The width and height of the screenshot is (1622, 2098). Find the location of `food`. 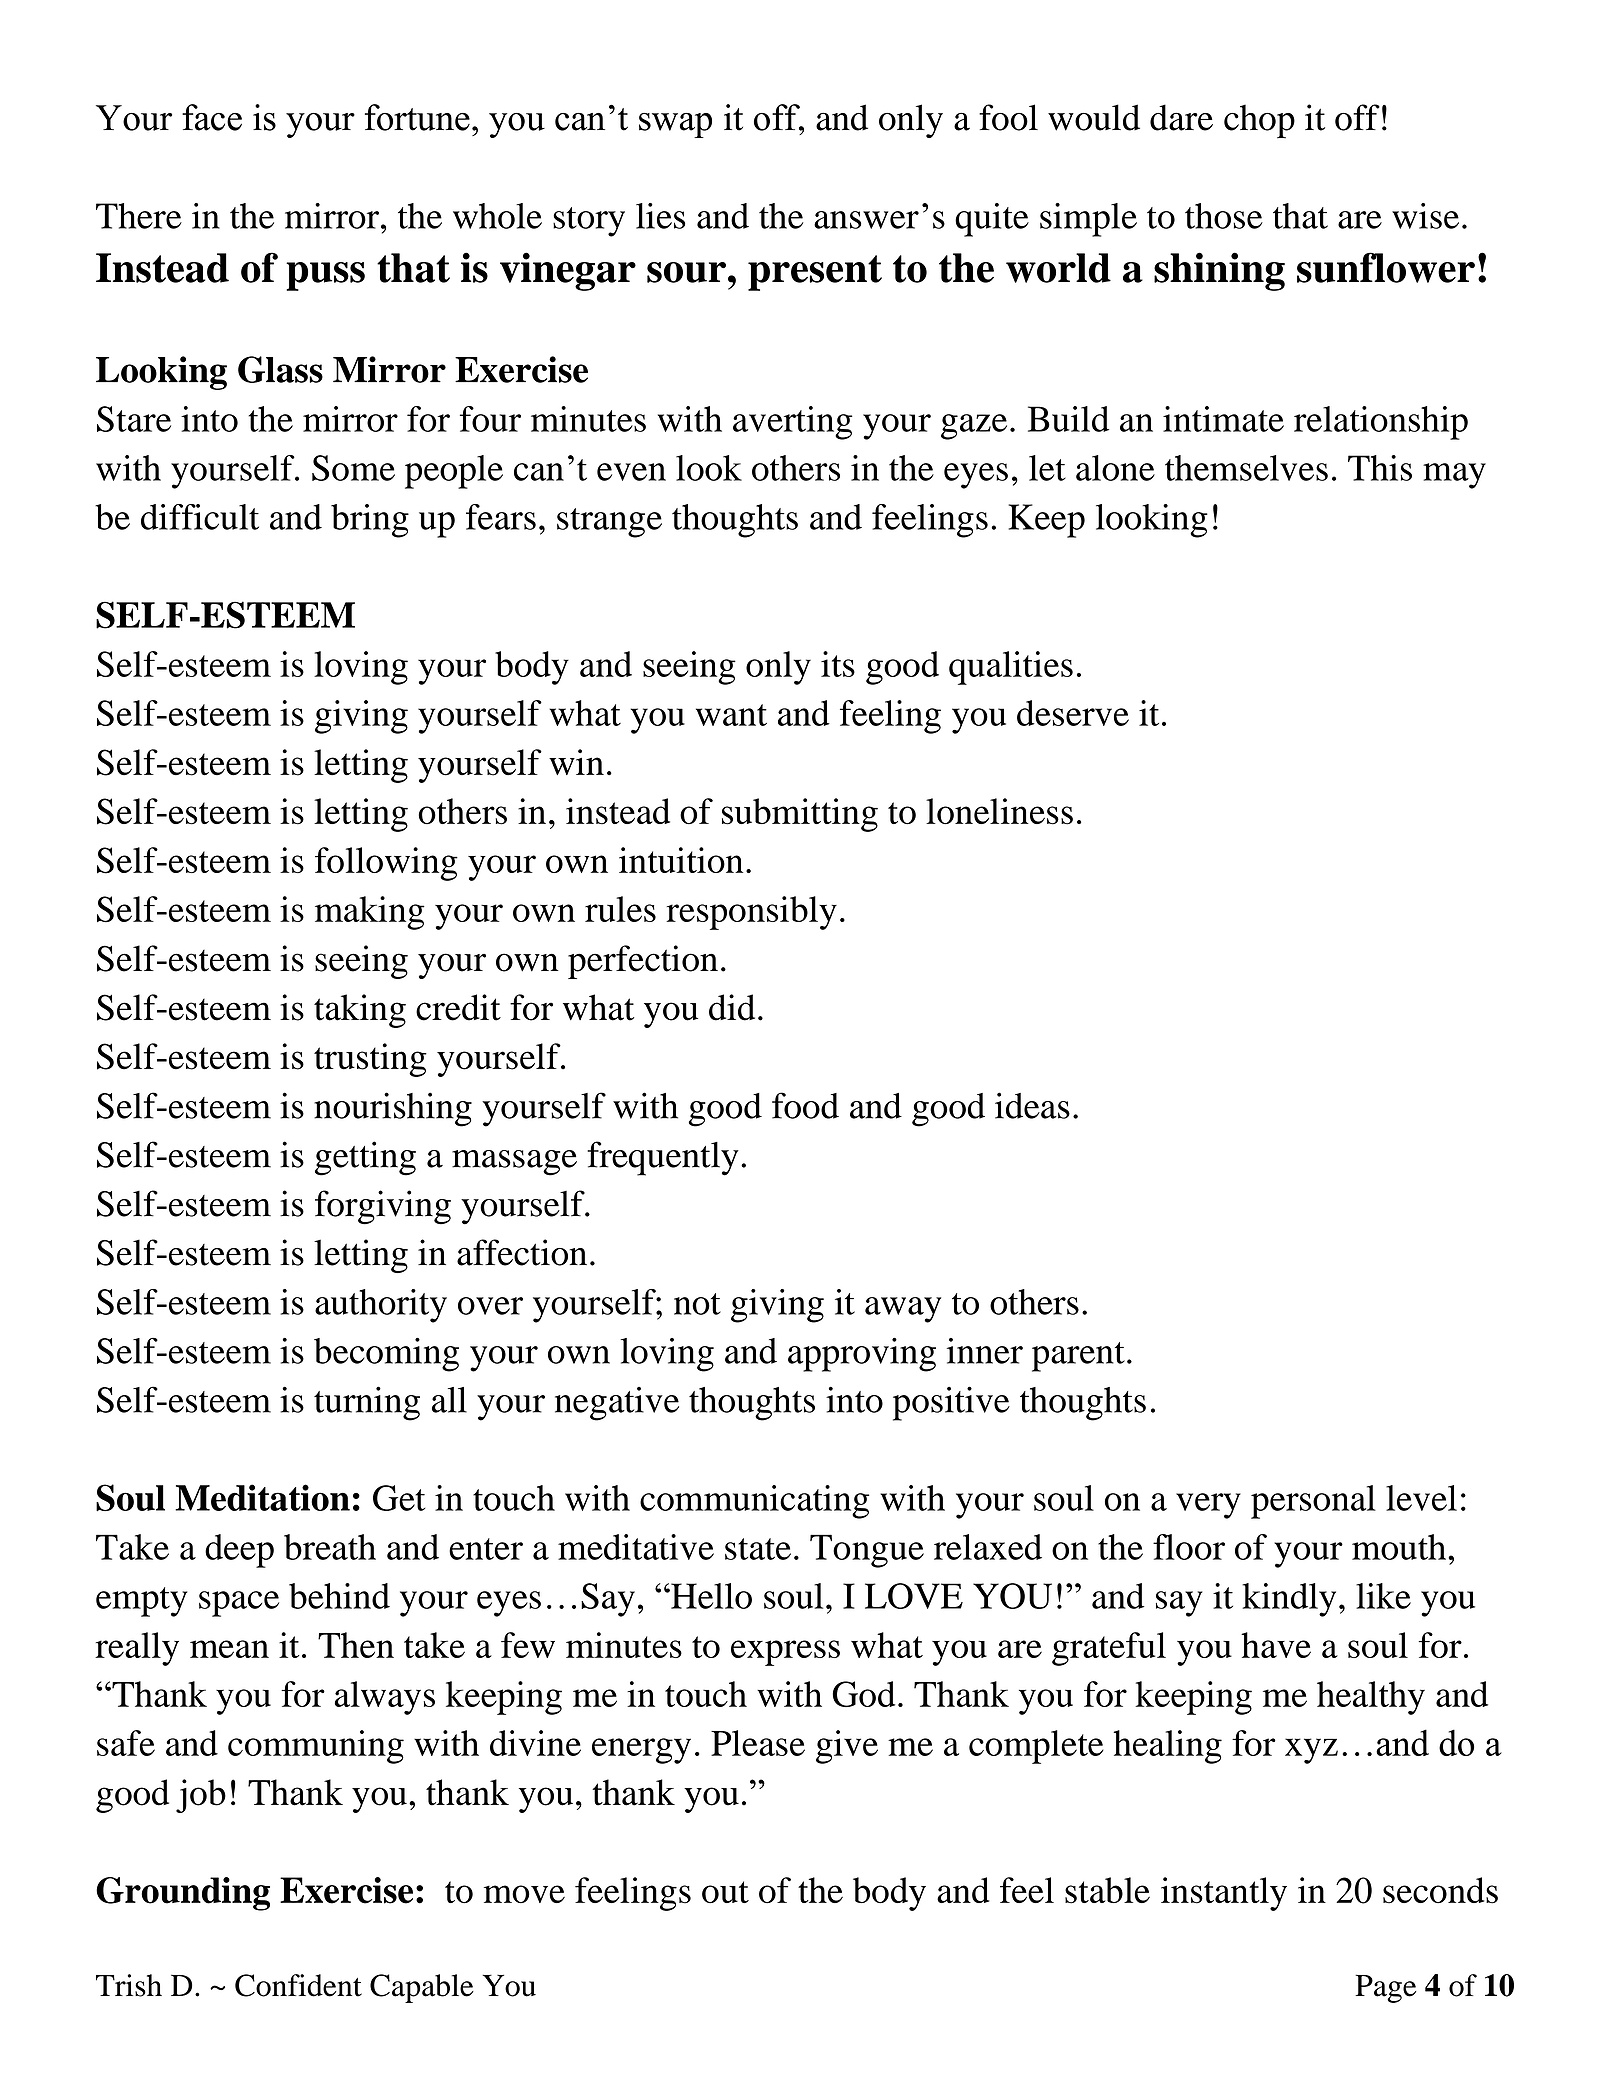

food is located at coordinates (805, 1105).
